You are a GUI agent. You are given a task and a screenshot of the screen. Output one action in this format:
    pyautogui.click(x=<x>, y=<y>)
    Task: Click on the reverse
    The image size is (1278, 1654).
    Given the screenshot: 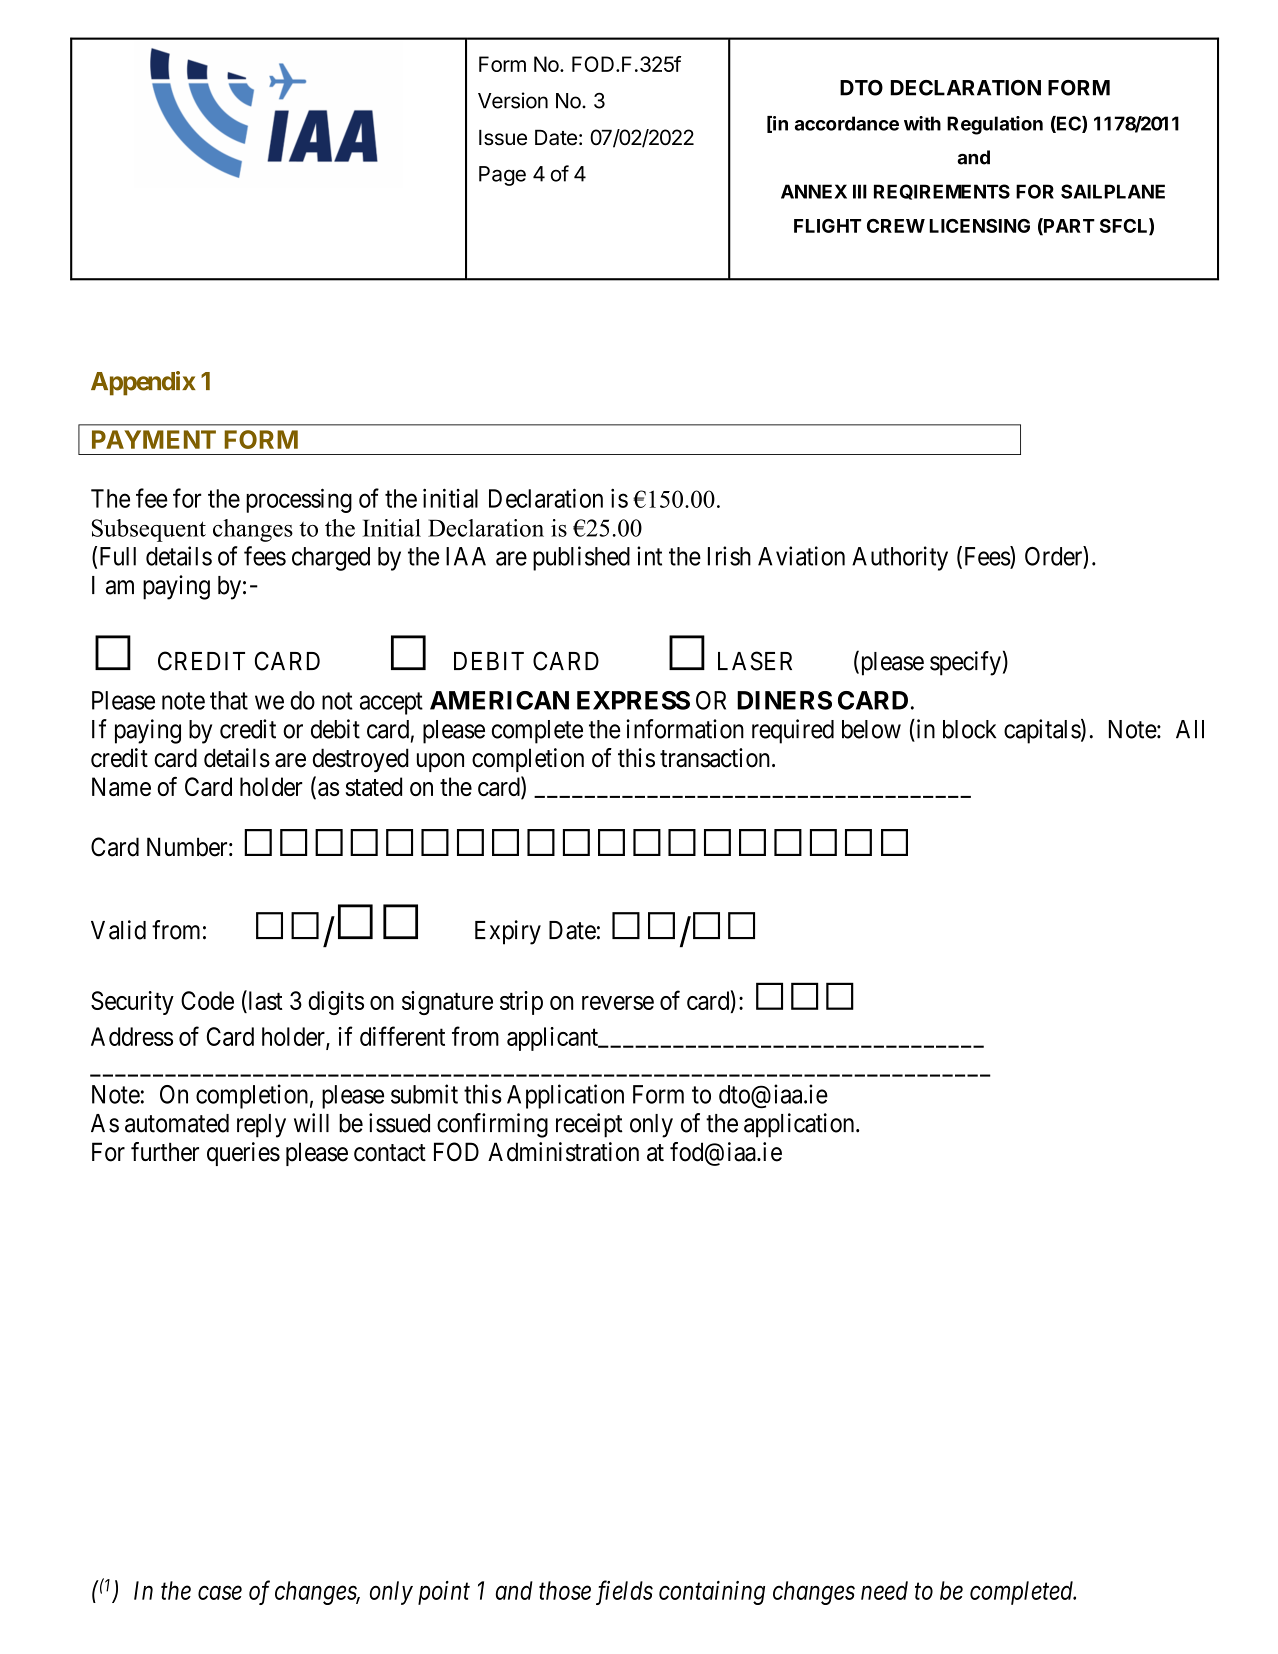 What is the action you would take?
    pyautogui.click(x=618, y=1003)
